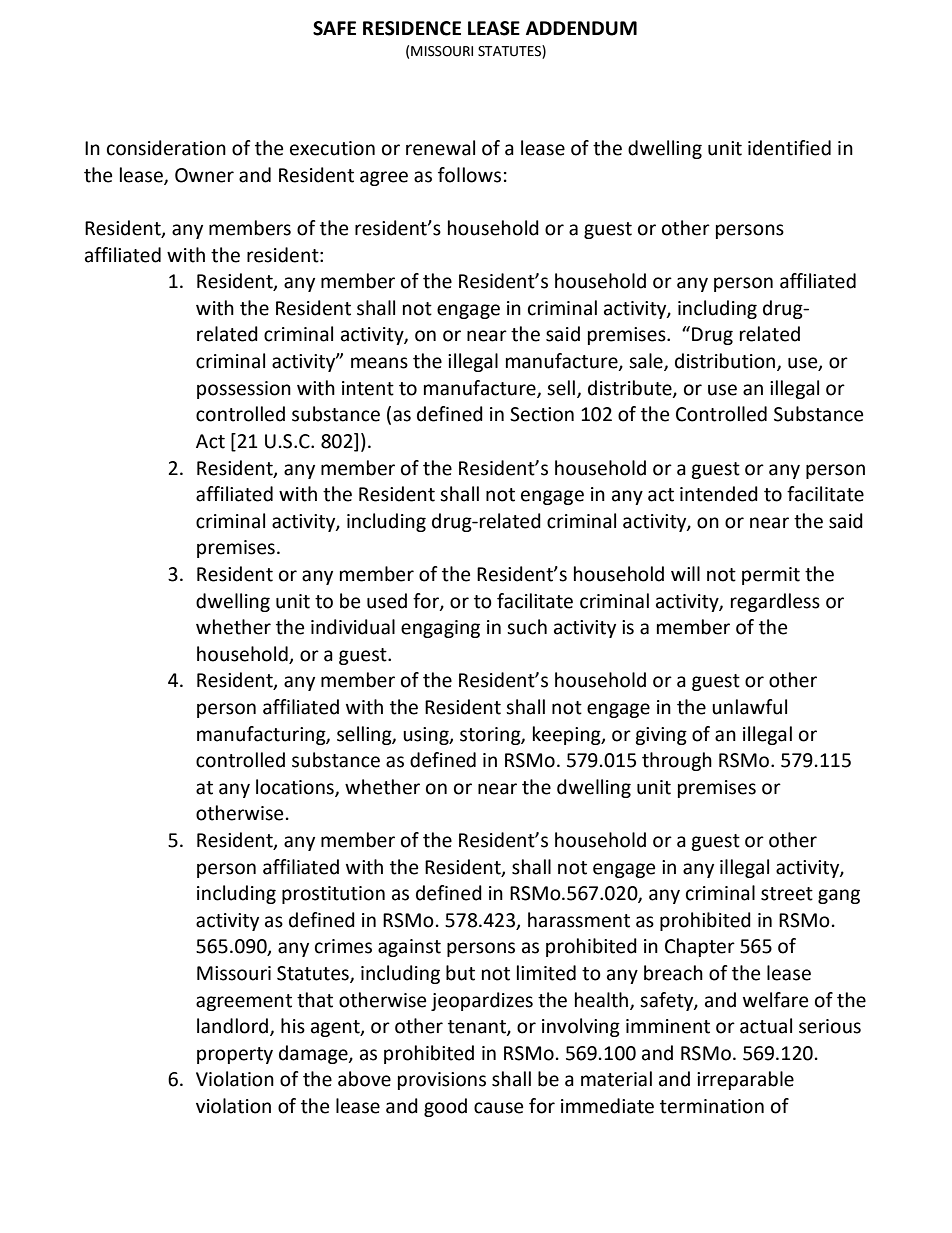 The width and height of the screenshot is (952, 1233). What do you see at coordinates (235, 1055) in the screenshot?
I see `property` at bounding box center [235, 1055].
